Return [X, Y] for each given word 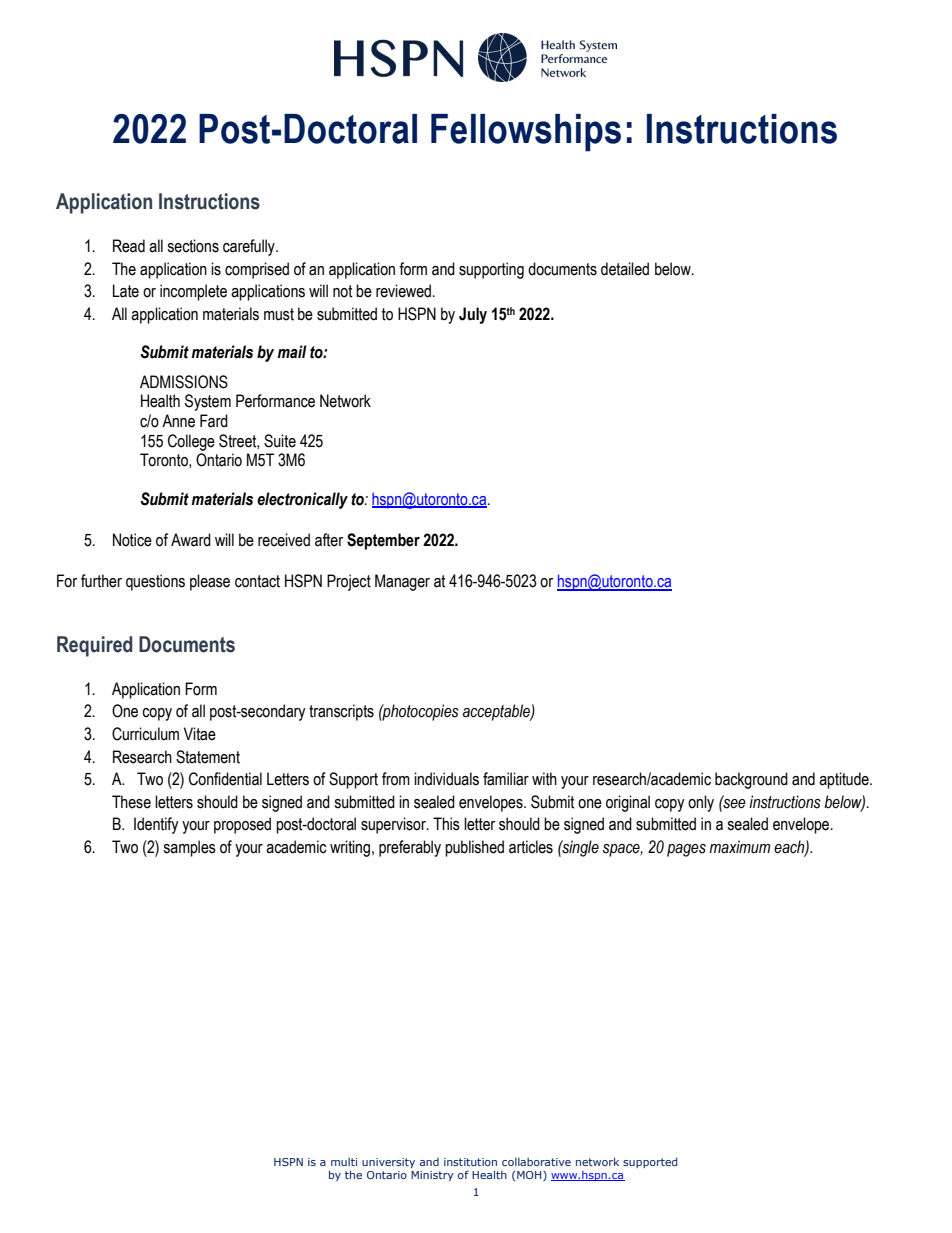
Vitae [200, 734]
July [473, 315]
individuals [446, 779]
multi [344, 1162]
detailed [625, 269]
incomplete [193, 292]
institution [470, 1162]
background [751, 780]
